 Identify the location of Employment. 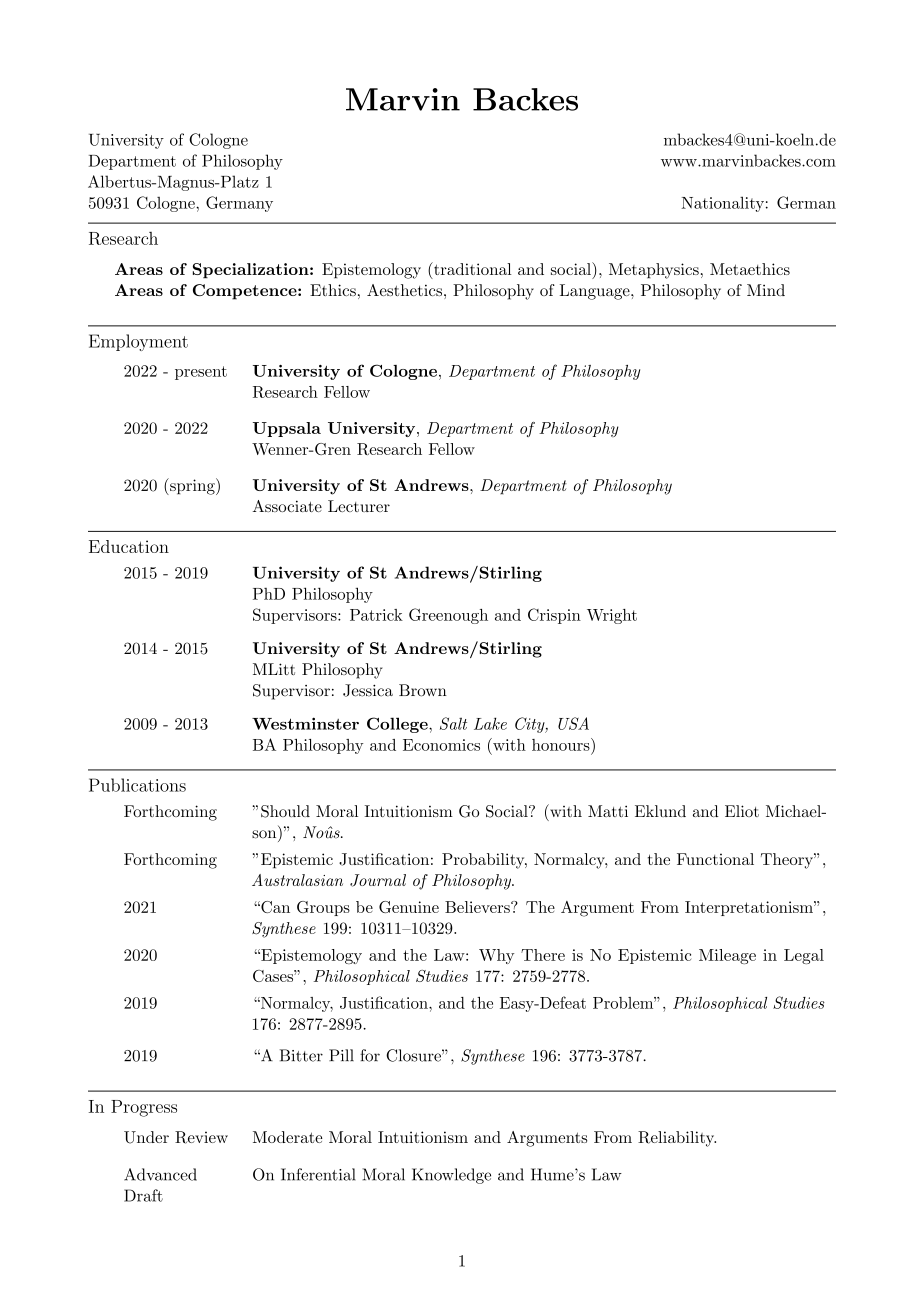
(138, 342).
